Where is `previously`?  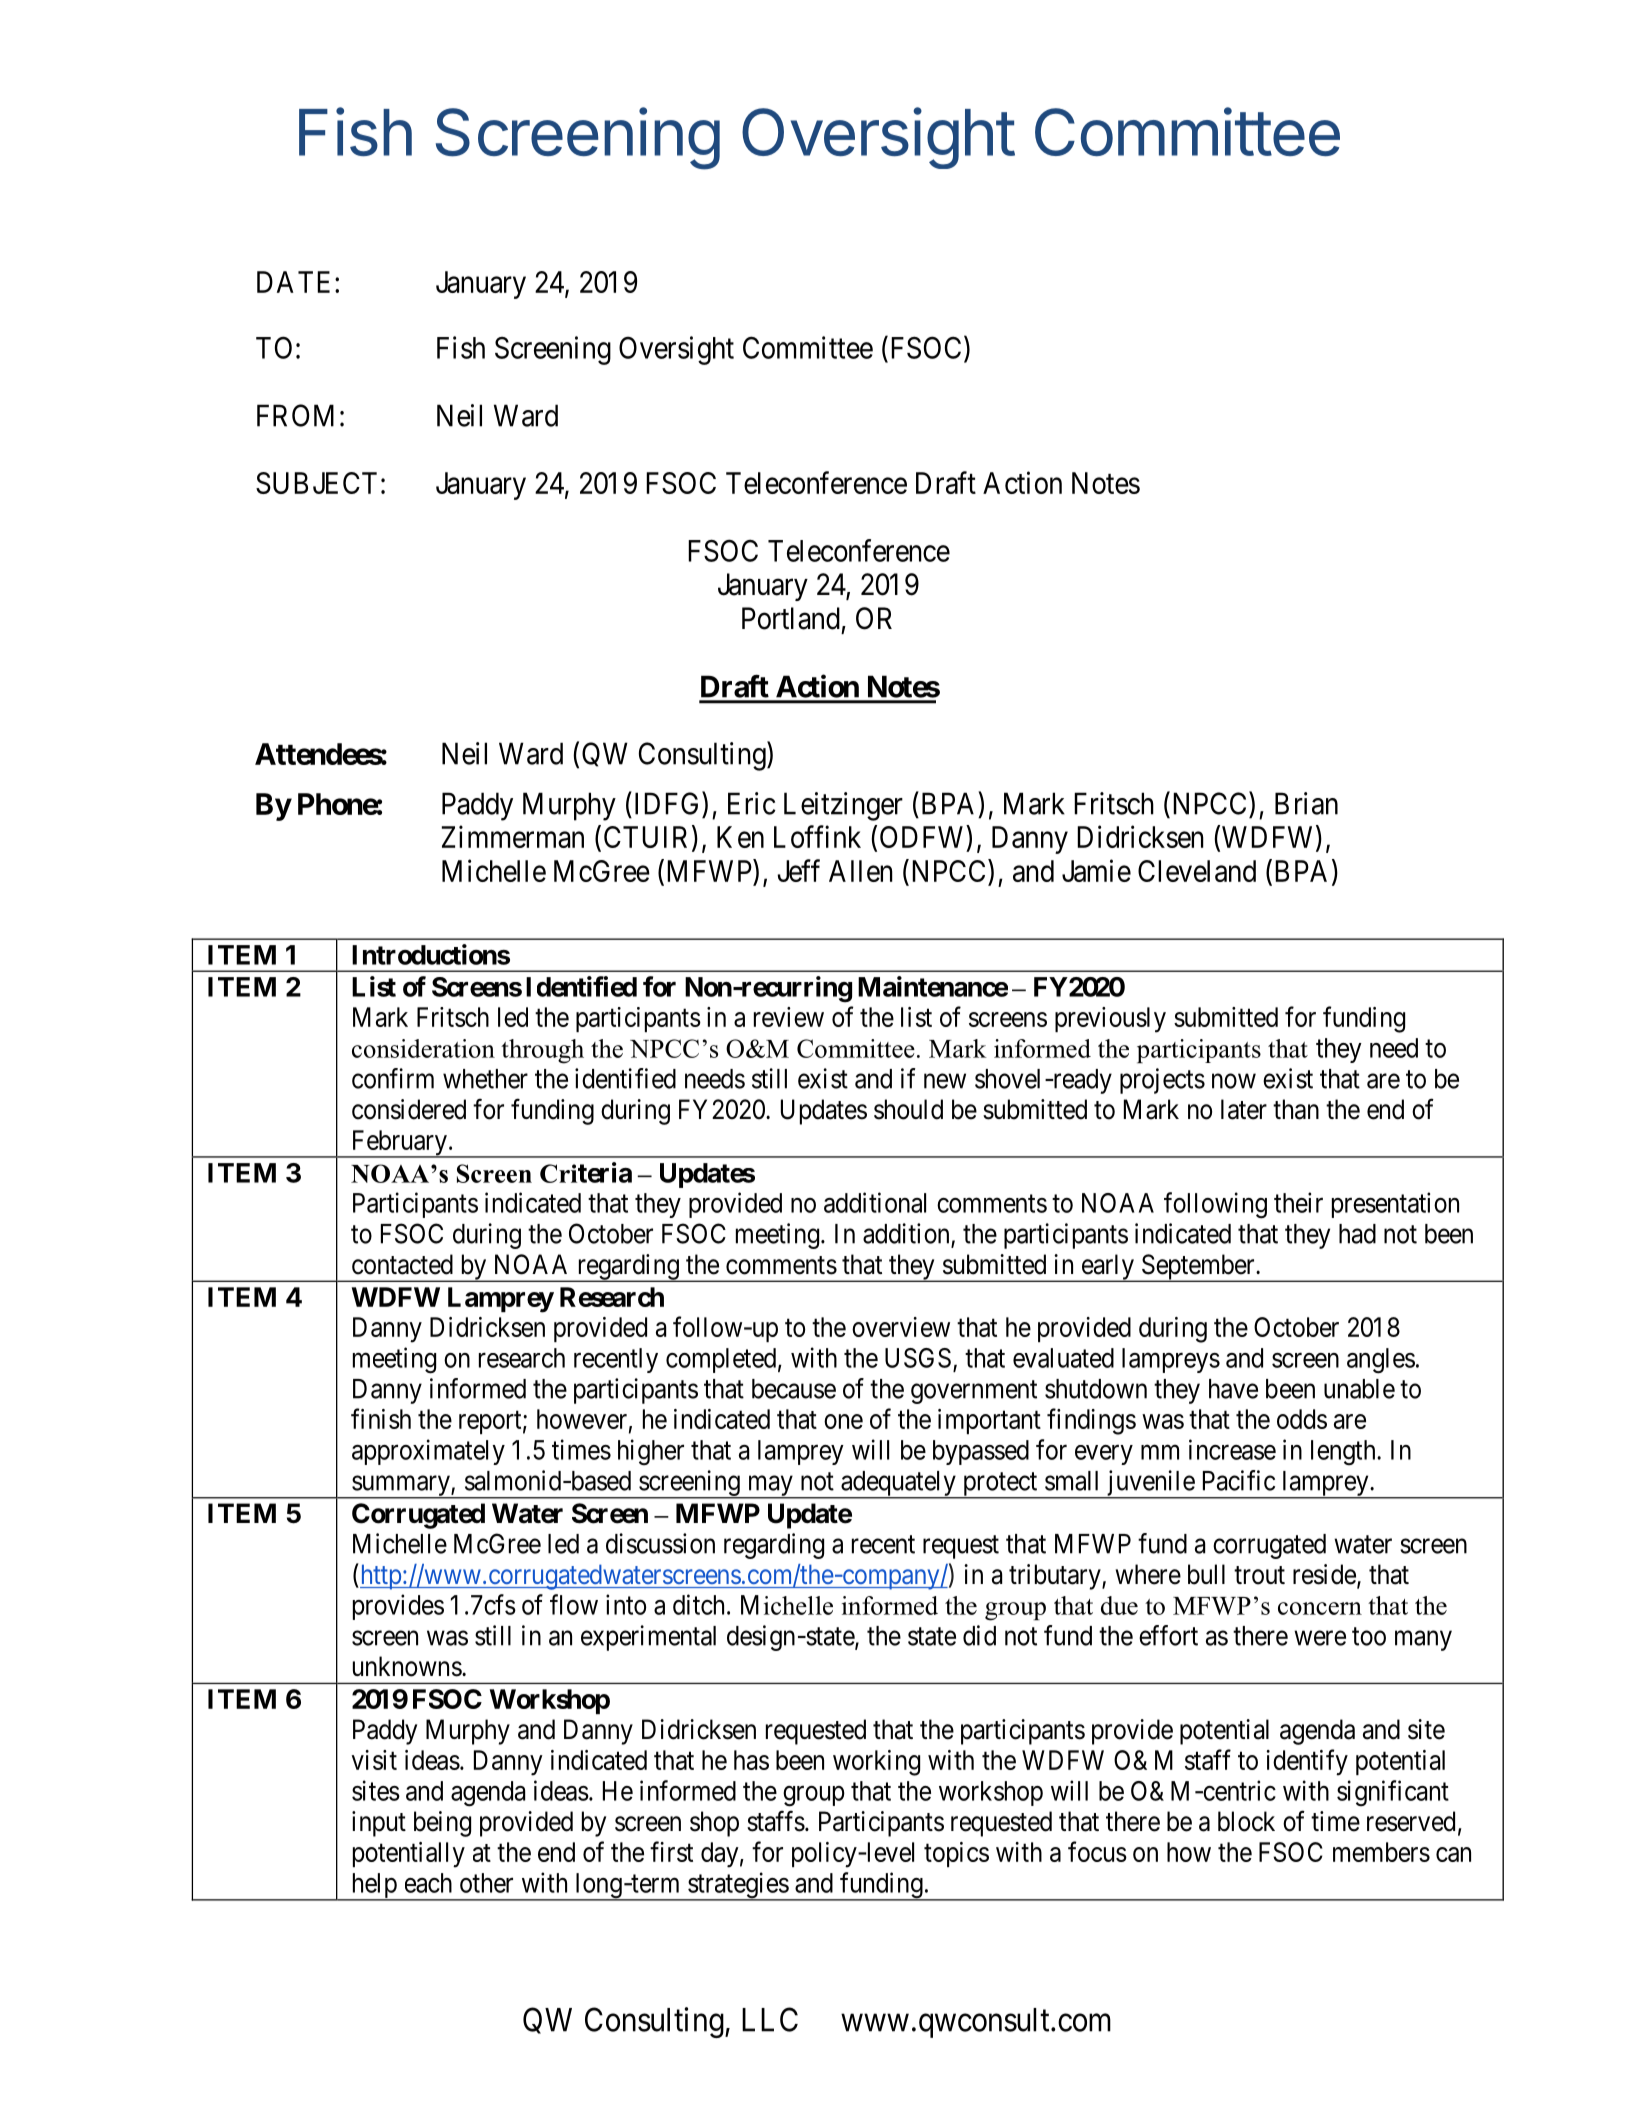
previously is located at coordinates (1110, 1020).
